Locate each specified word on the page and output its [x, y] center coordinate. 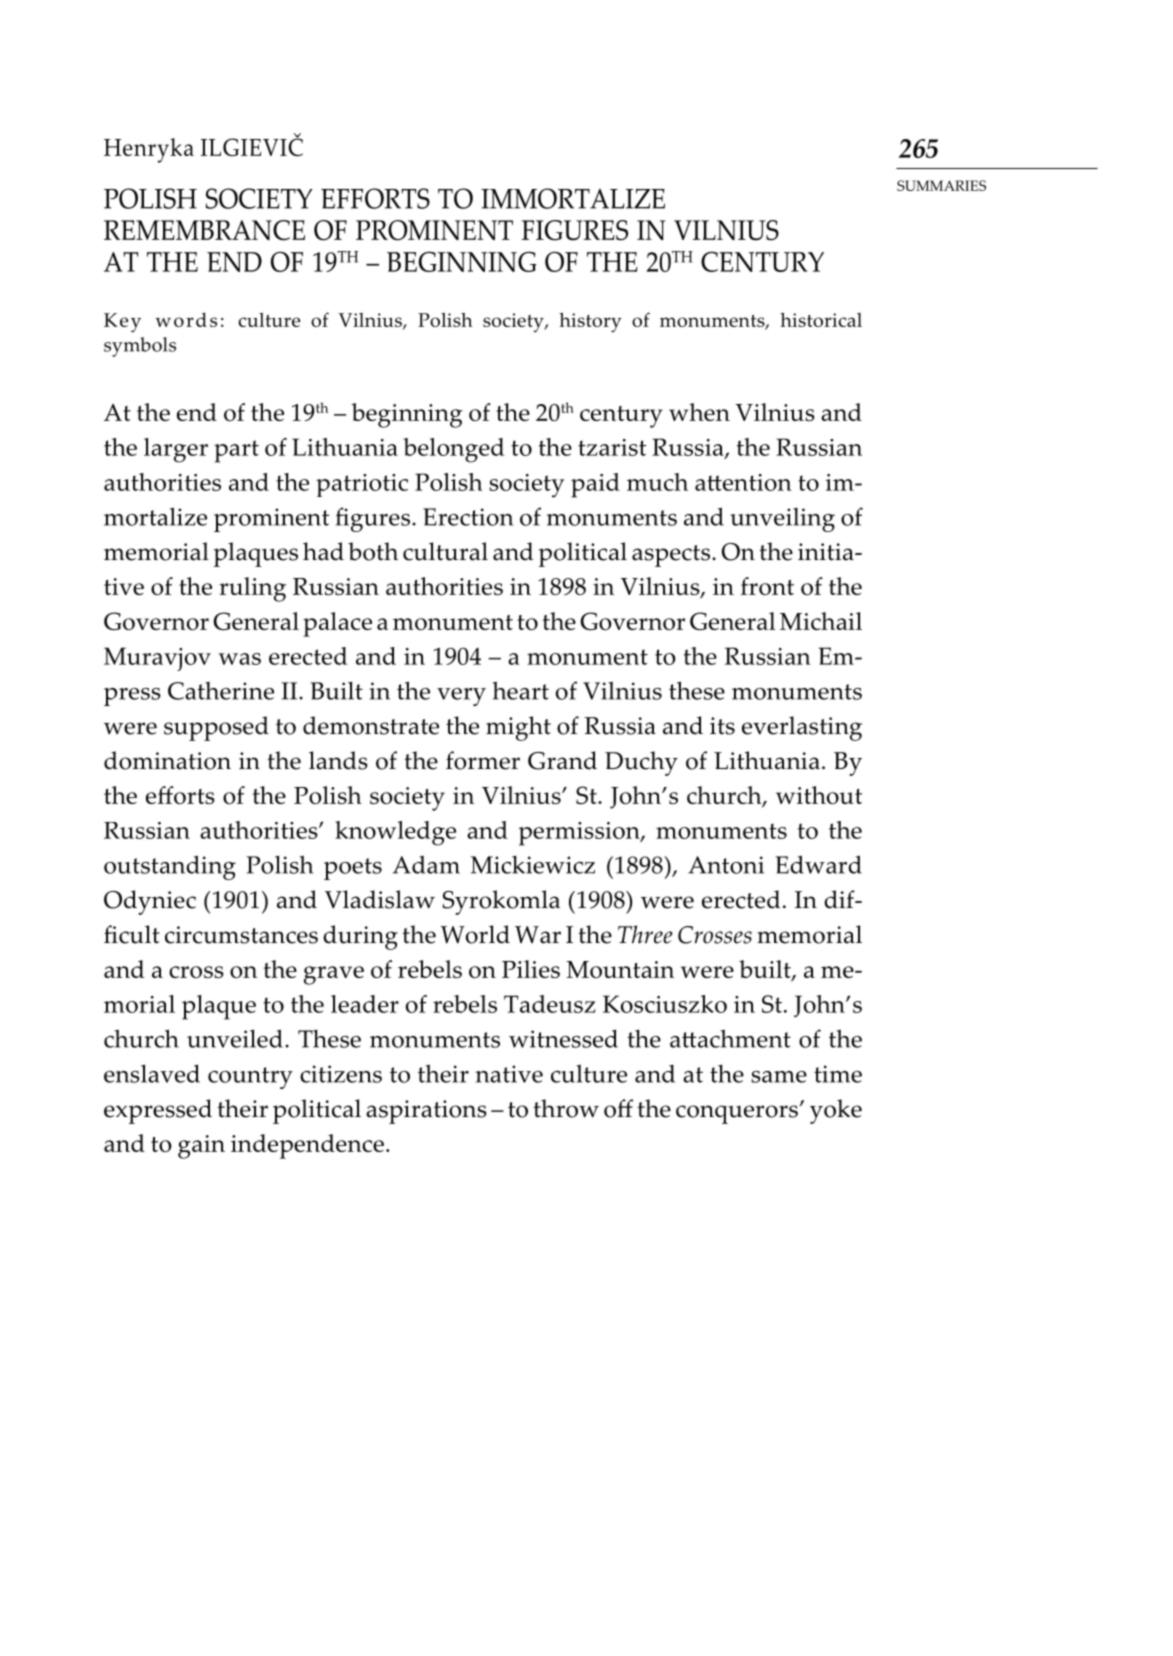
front [767, 586]
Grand [562, 760]
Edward [818, 864]
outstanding [170, 867]
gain [201, 1147]
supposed [216, 728]
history [590, 322]
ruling [252, 589]
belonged [453, 450]
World [475, 934]
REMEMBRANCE [204, 230]
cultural [445, 551]
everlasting [802, 728]
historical [821, 319]
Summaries [941, 185]
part [236, 451]
